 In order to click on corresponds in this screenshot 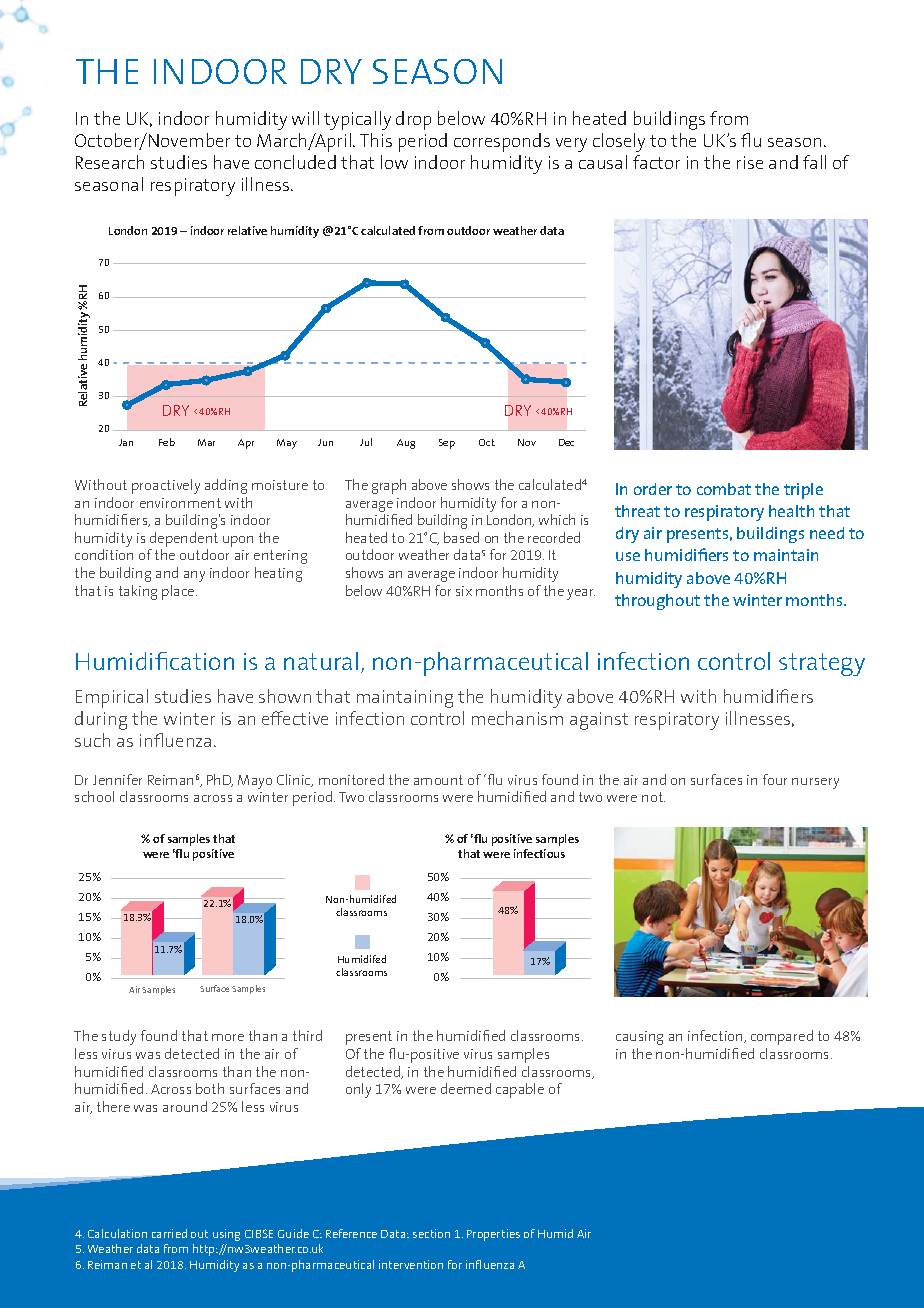, I will do `click(502, 142)`.
